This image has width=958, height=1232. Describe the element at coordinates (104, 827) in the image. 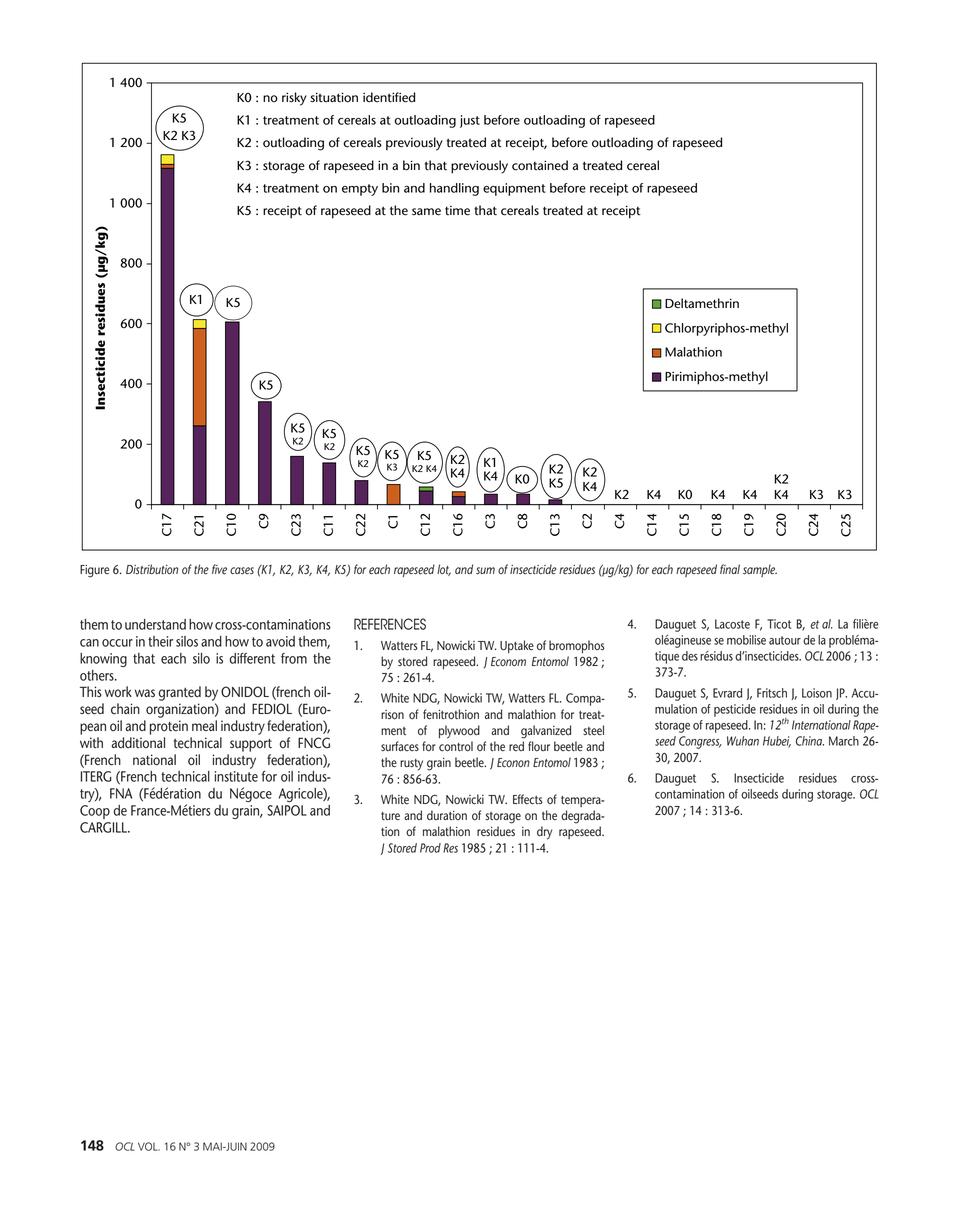

I see `CARGILL` at that location.
